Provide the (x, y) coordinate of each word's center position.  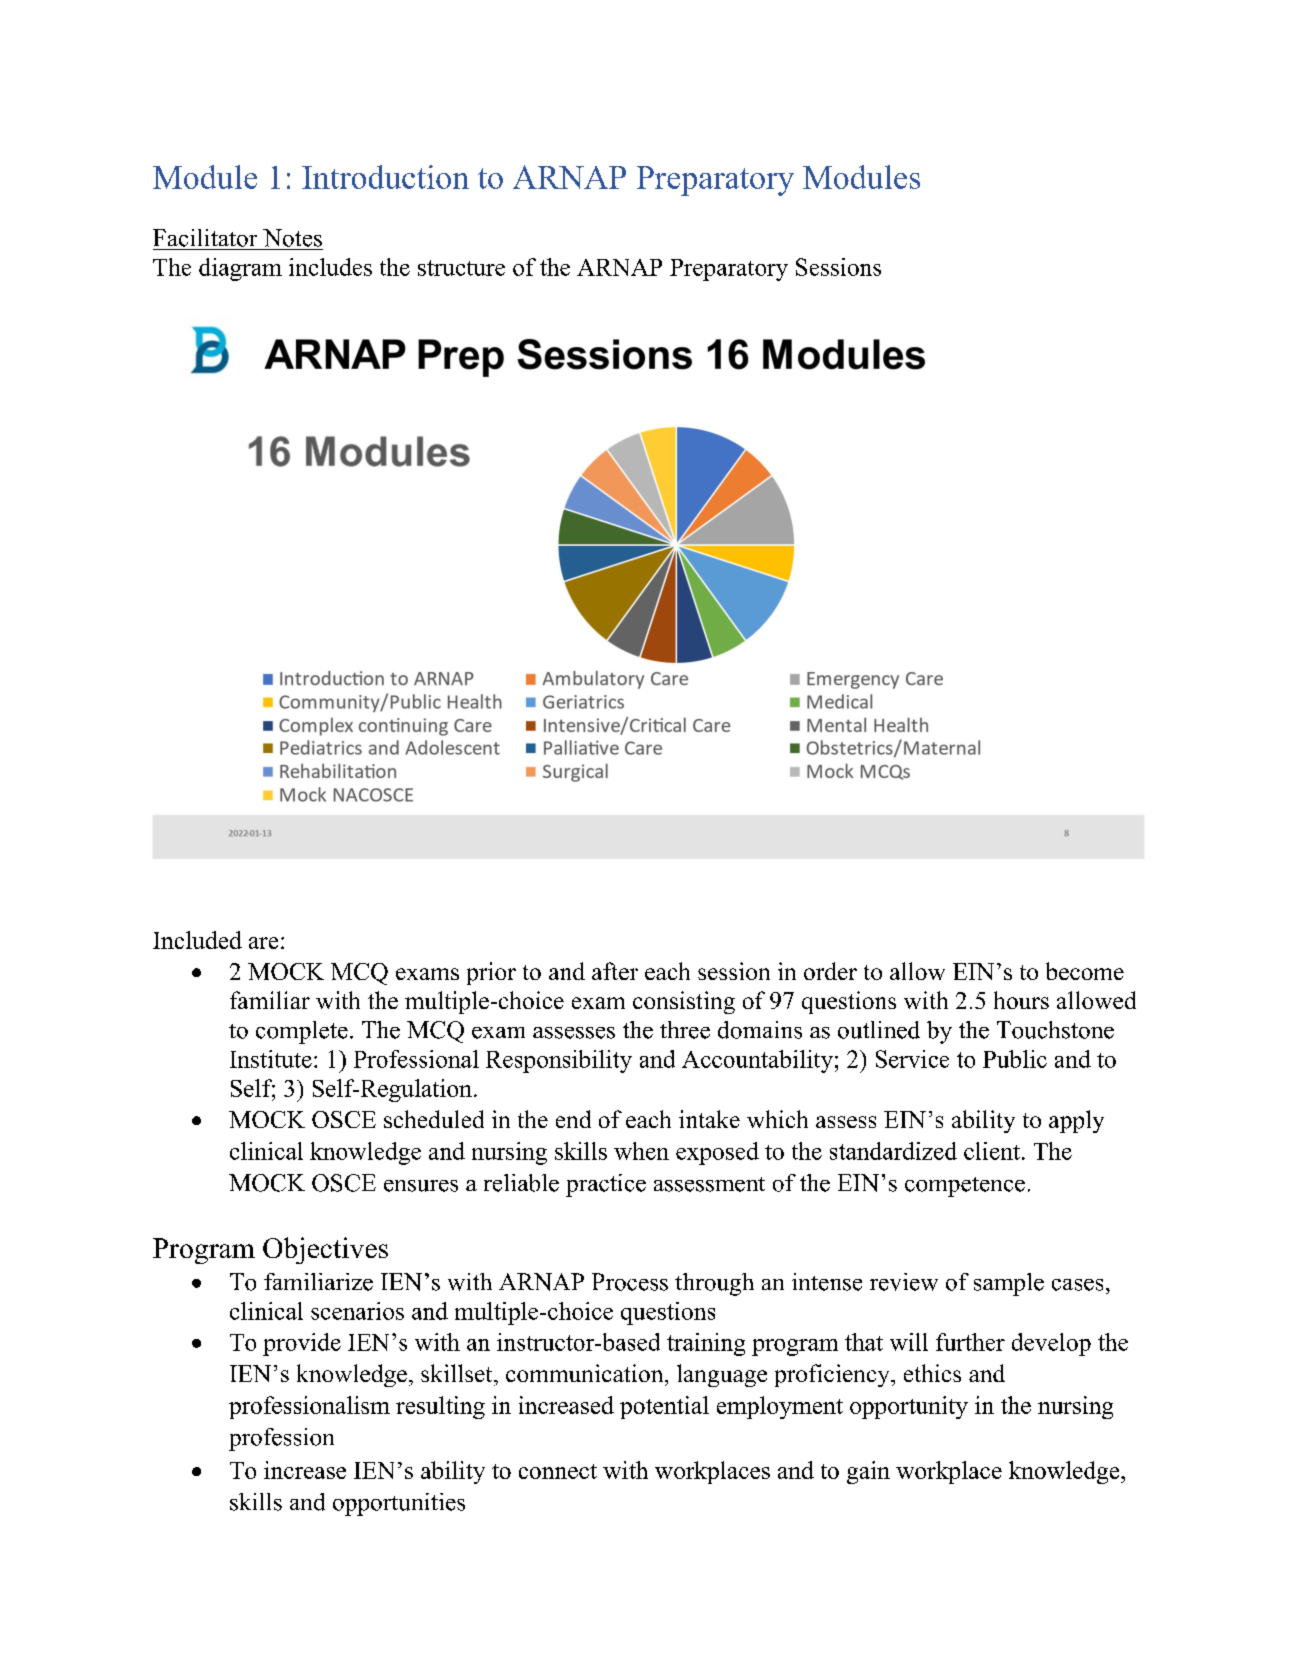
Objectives (325, 1250)
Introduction (385, 177)
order (830, 971)
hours (1021, 1000)
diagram (240, 269)
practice (606, 1185)
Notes (292, 238)
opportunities (399, 1504)
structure (461, 268)
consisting (684, 1002)
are (263, 943)
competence (965, 1187)
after (615, 971)
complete (302, 1032)
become (1085, 971)
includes (330, 267)
